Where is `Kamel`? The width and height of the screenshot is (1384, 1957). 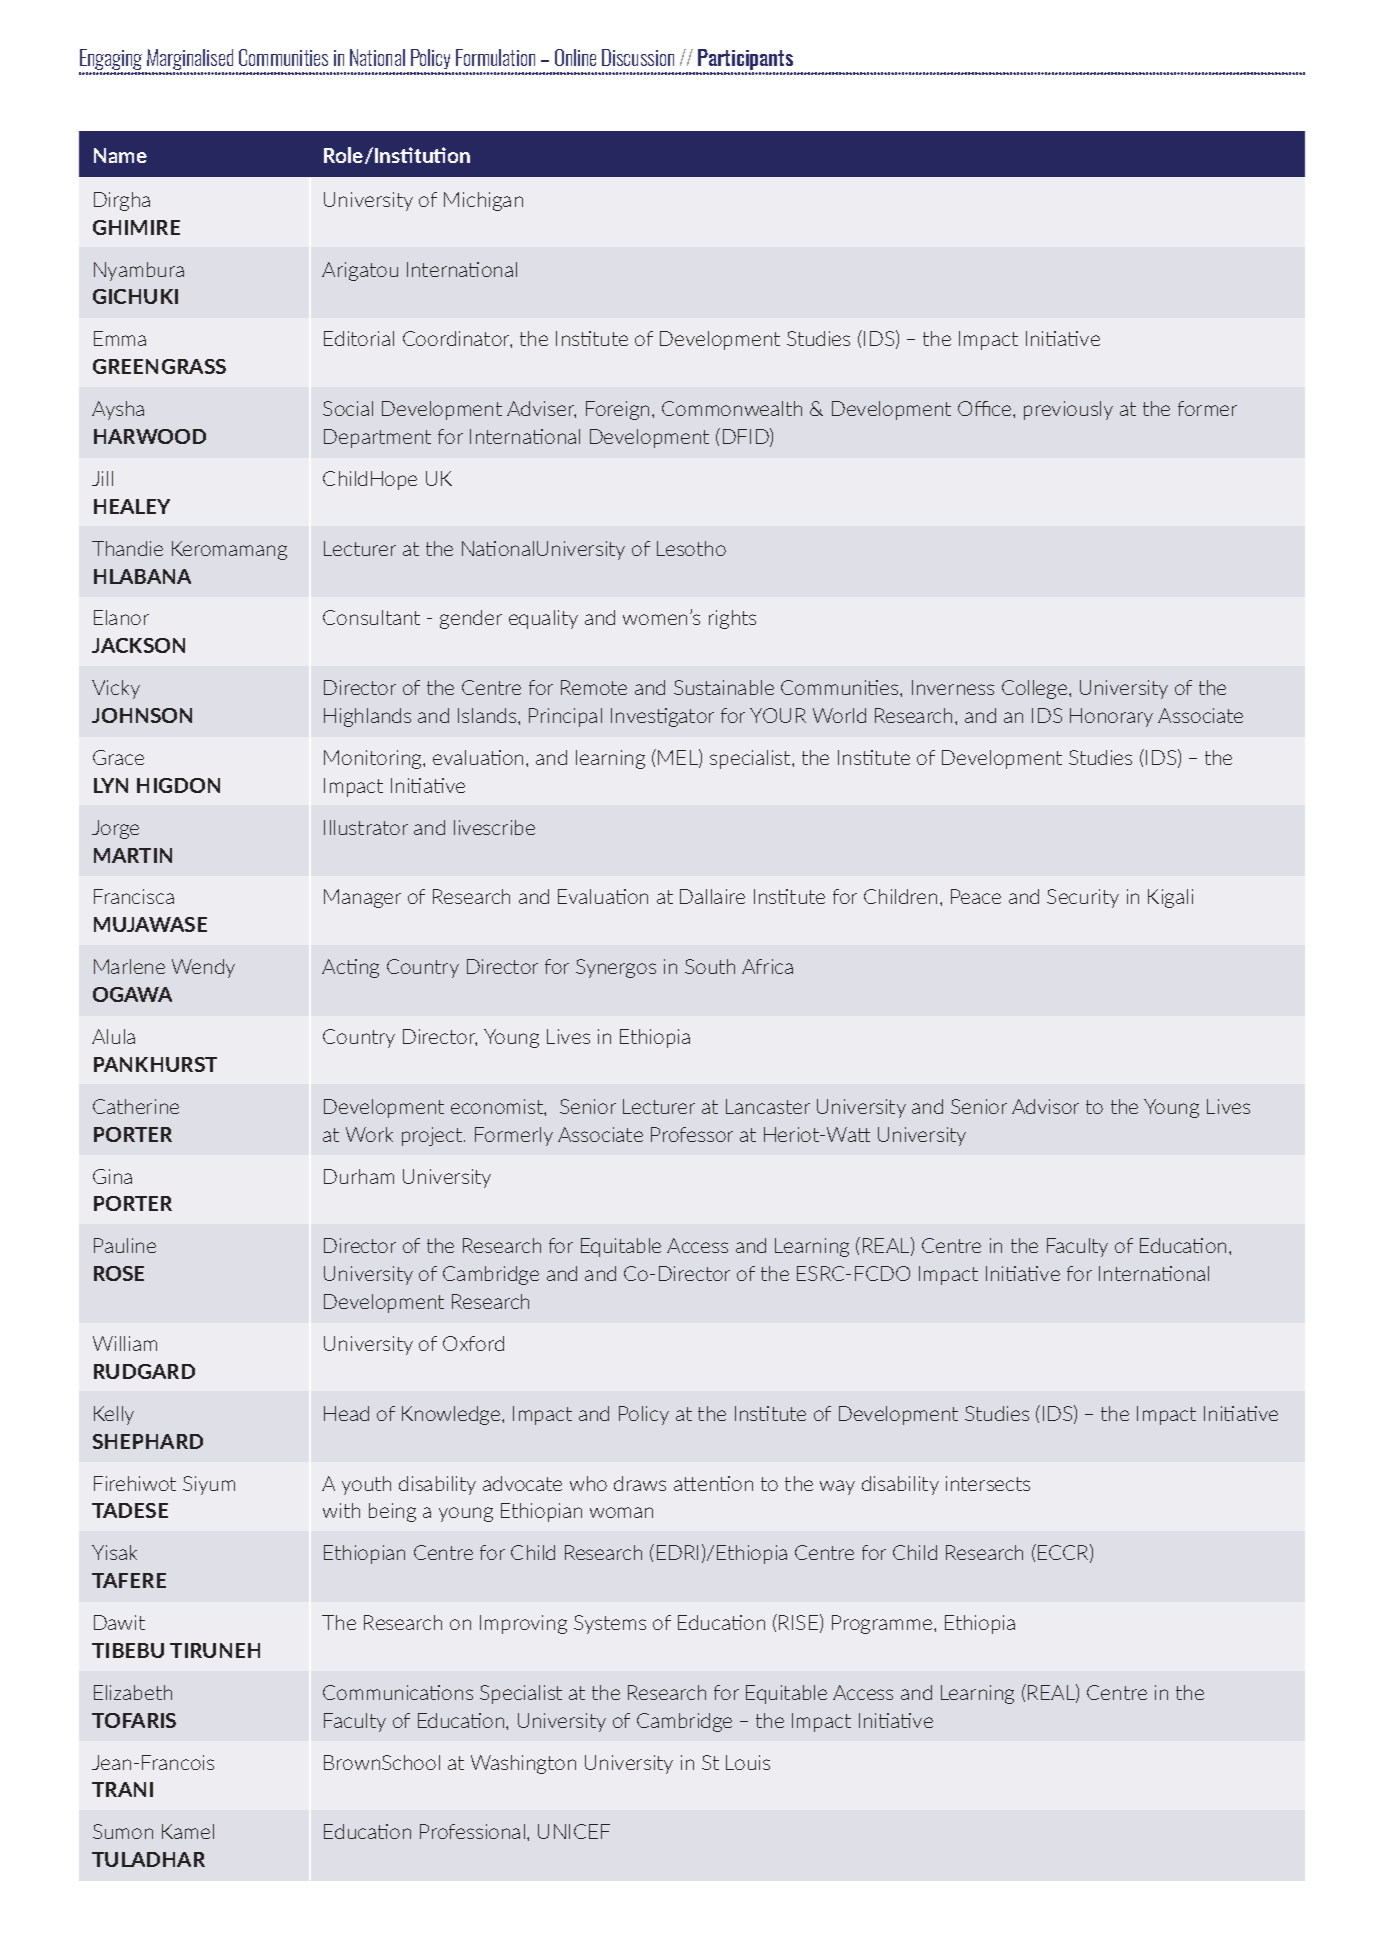
Kamel is located at coordinates (188, 1831).
